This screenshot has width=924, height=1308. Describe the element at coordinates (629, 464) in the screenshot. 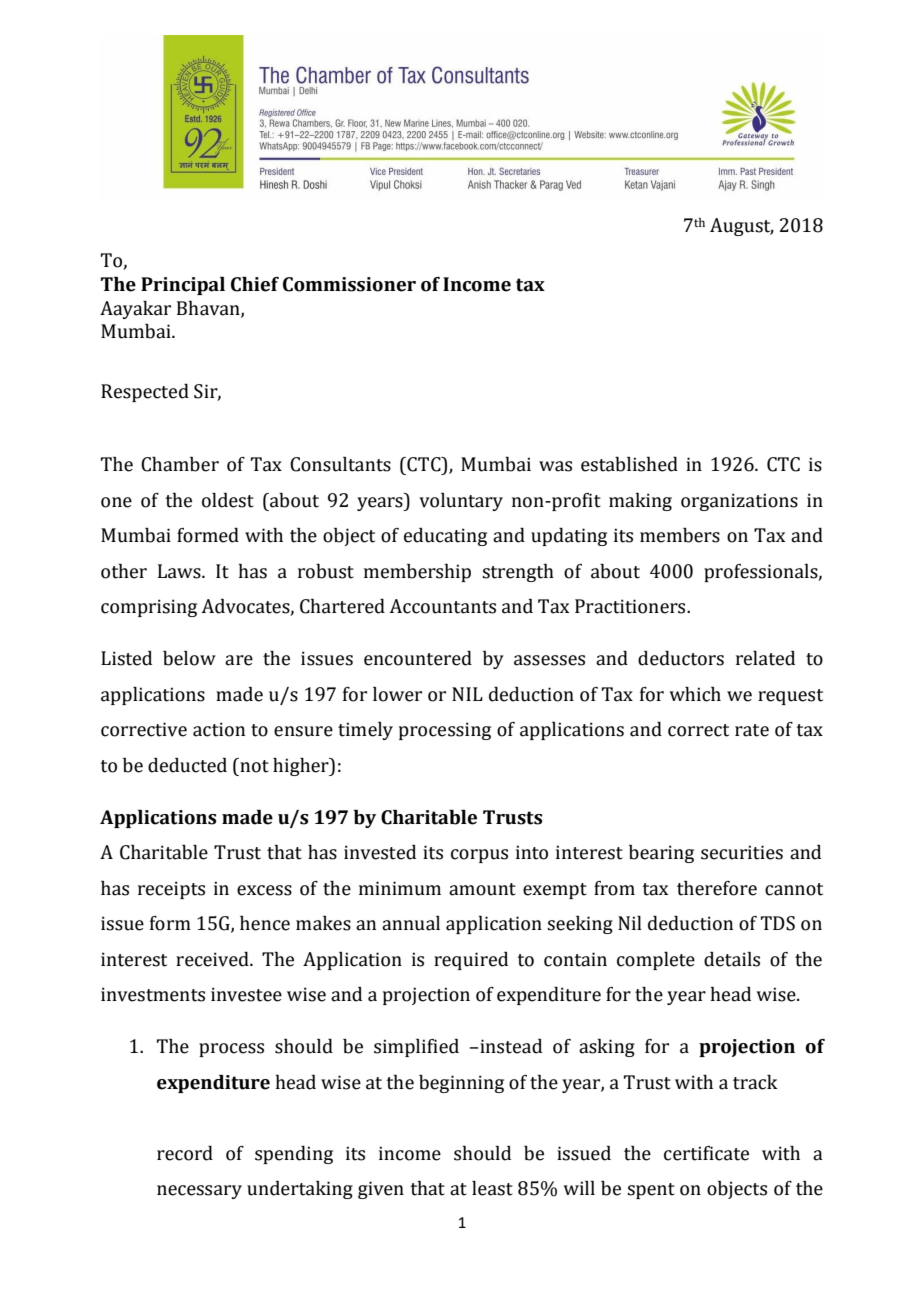

I see `established` at that location.
